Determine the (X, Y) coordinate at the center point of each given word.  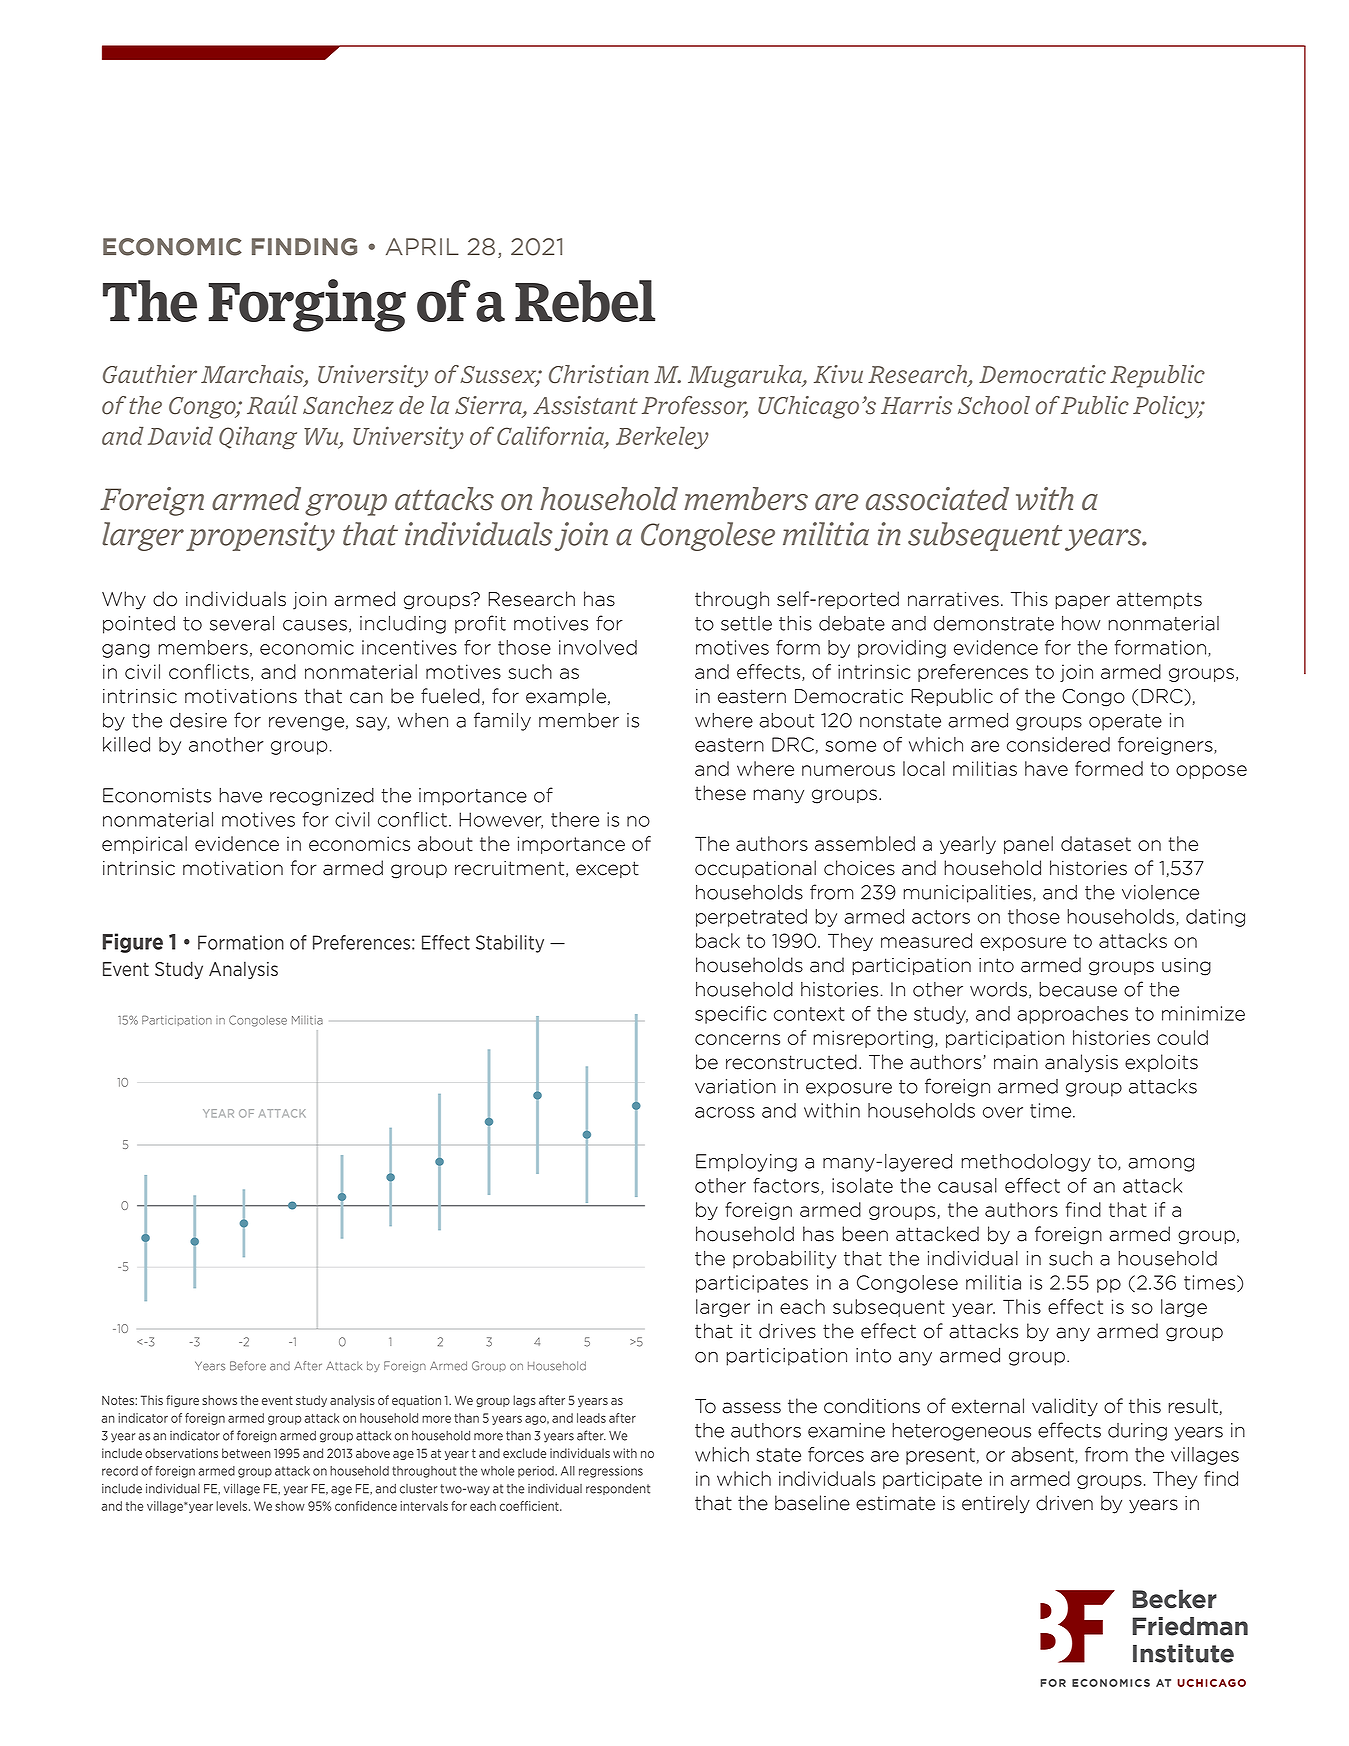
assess (751, 1408)
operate (1125, 722)
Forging (307, 305)
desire (198, 720)
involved (598, 647)
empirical (144, 845)
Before (248, 1366)
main (1016, 1062)
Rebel (585, 301)
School (994, 405)
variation (735, 1086)
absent (1043, 1455)
